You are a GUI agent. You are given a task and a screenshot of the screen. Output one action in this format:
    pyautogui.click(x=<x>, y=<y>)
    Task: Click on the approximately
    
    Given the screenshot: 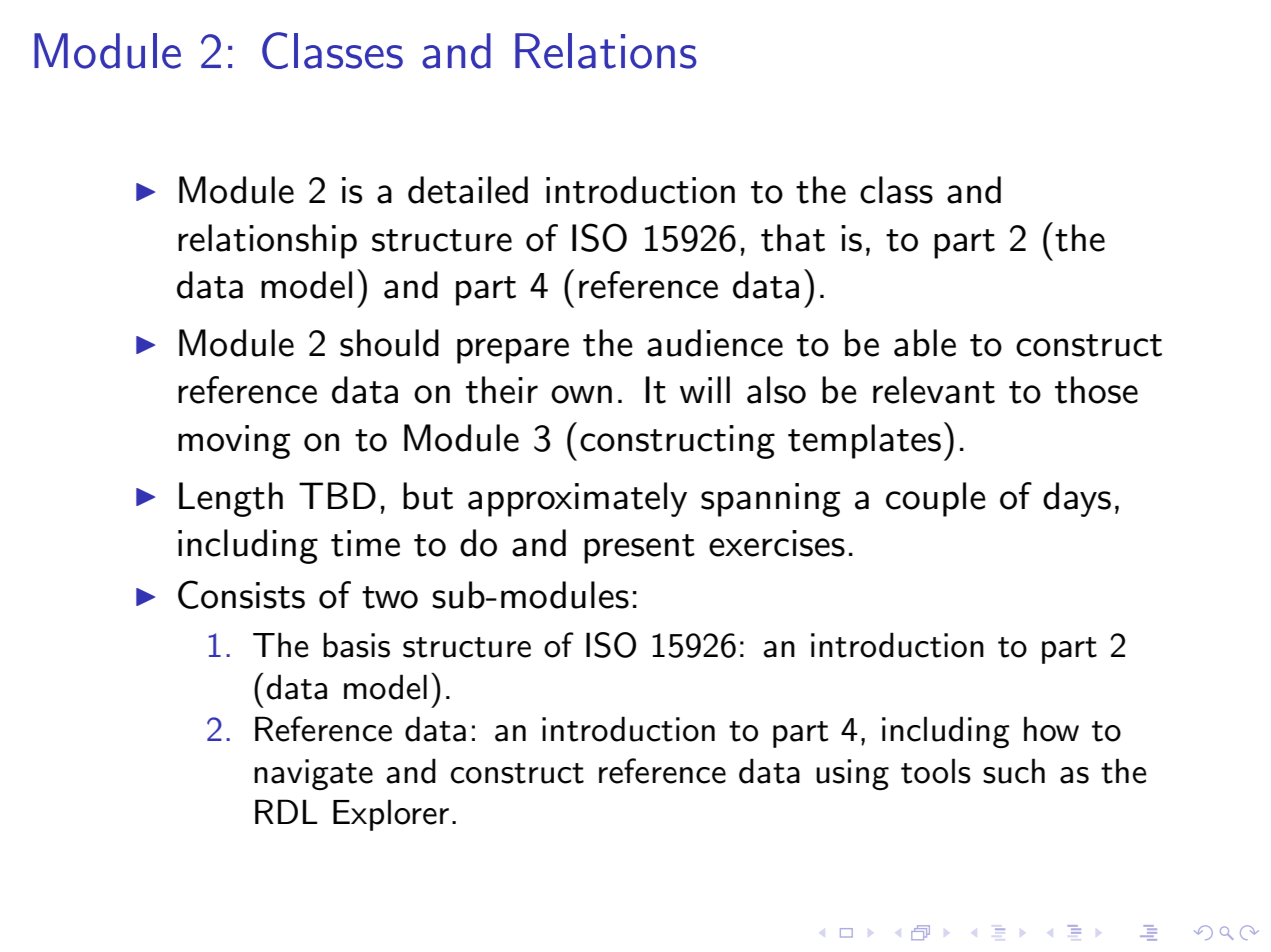 What is the action you would take?
    pyautogui.click(x=577, y=499)
